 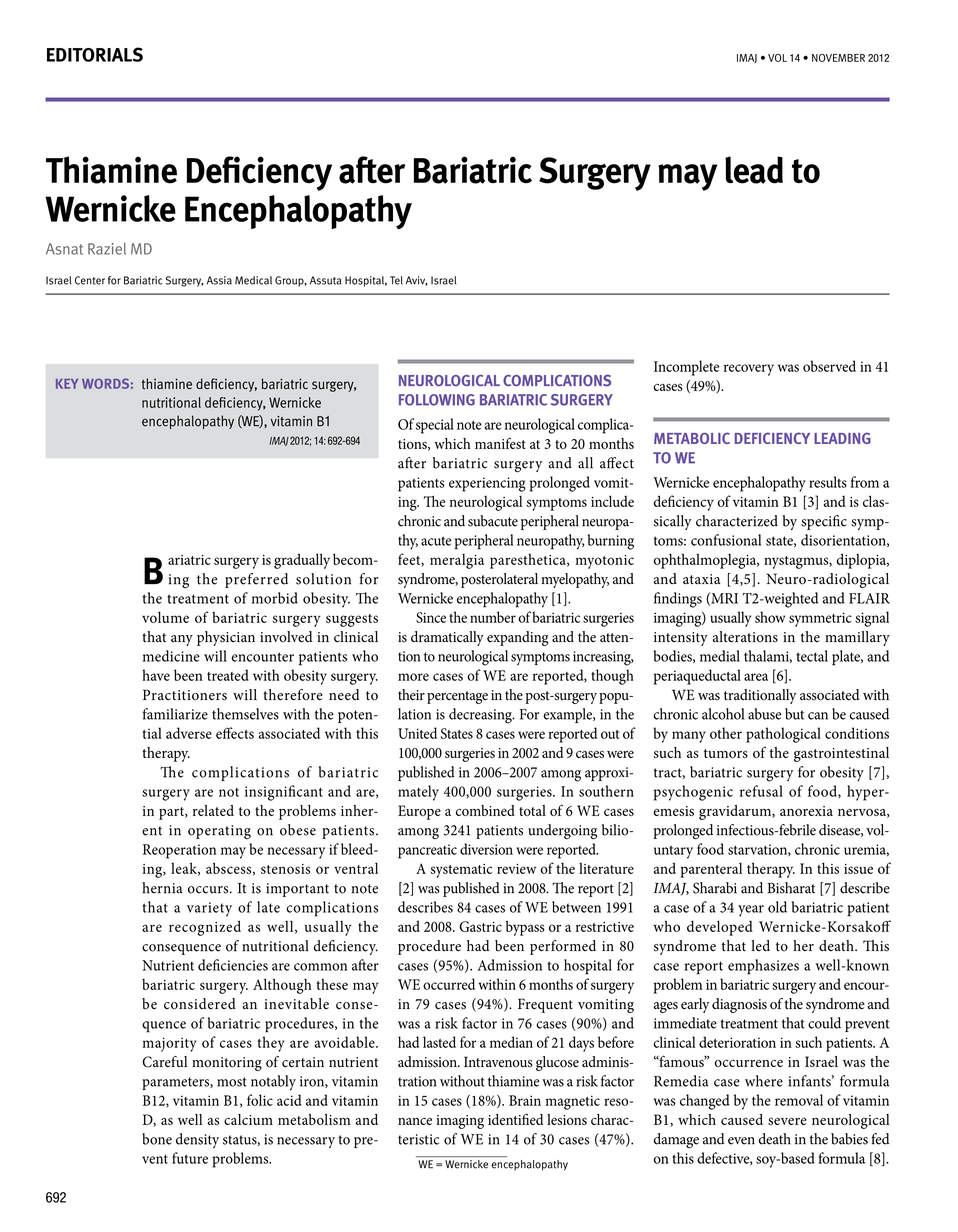 What do you see at coordinates (95, 54) in the screenshot?
I see `EDITORIALS` at bounding box center [95, 54].
